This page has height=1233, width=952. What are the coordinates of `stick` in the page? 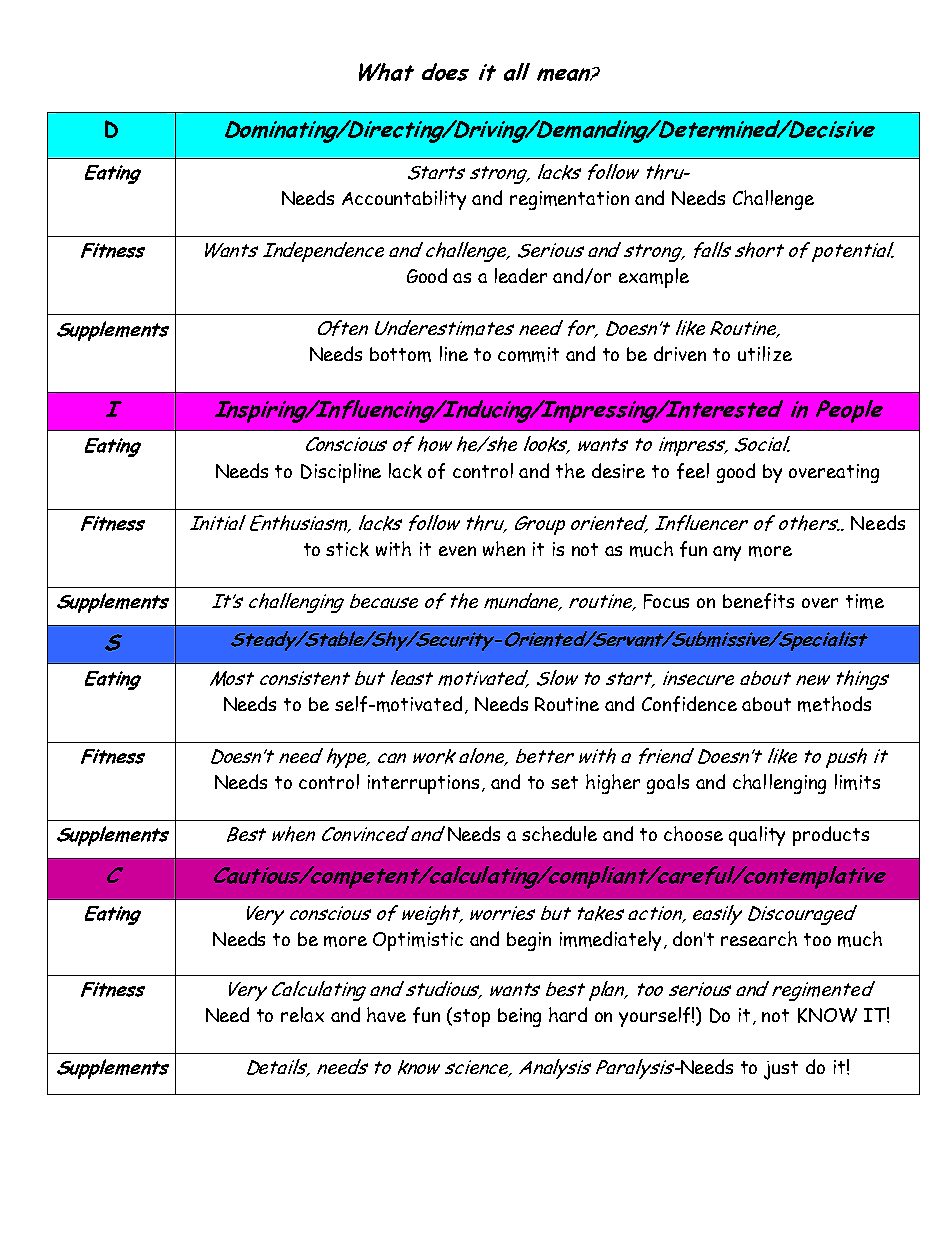 It's located at (347, 549).
